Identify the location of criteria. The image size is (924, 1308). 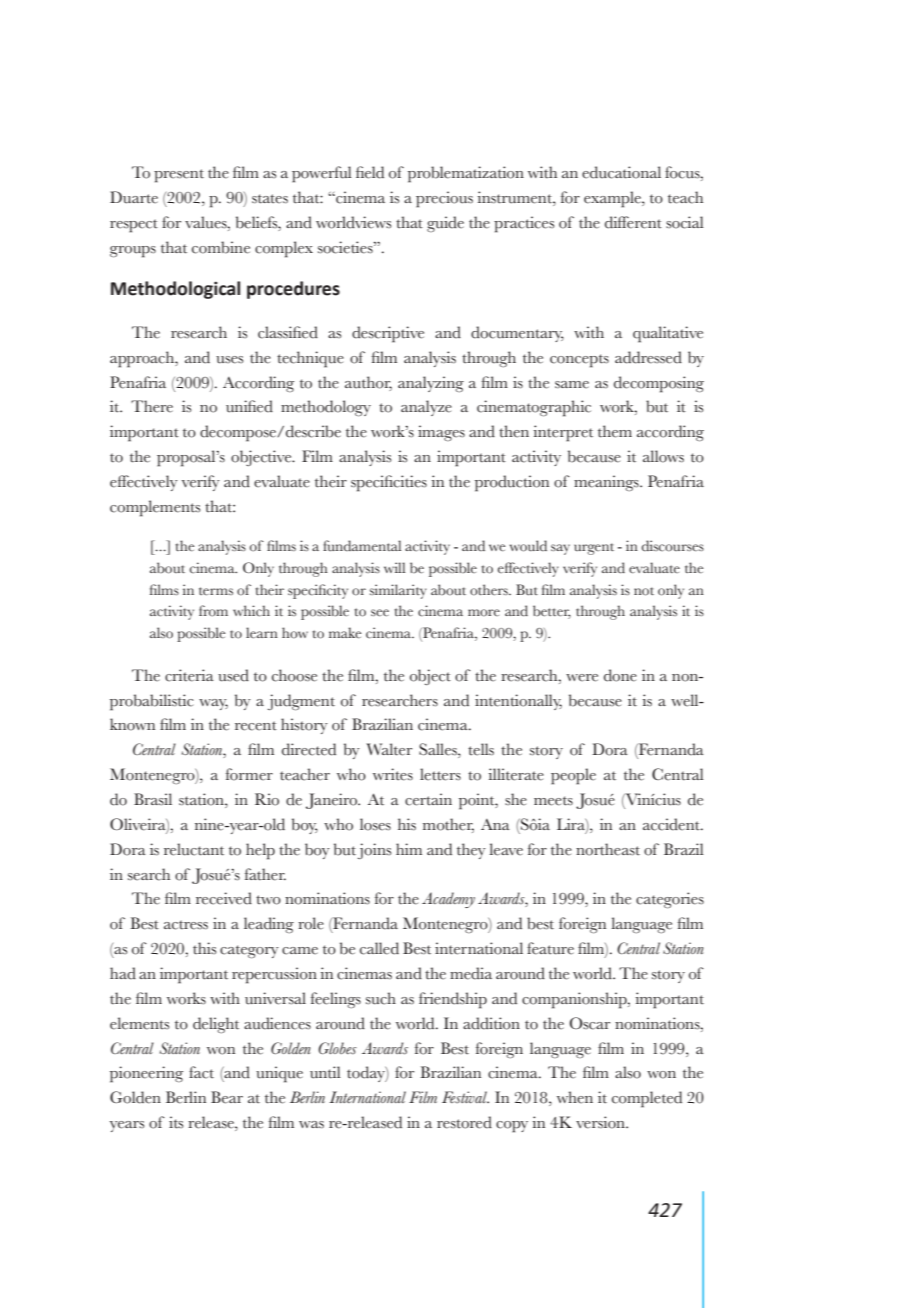
(189, 675).
